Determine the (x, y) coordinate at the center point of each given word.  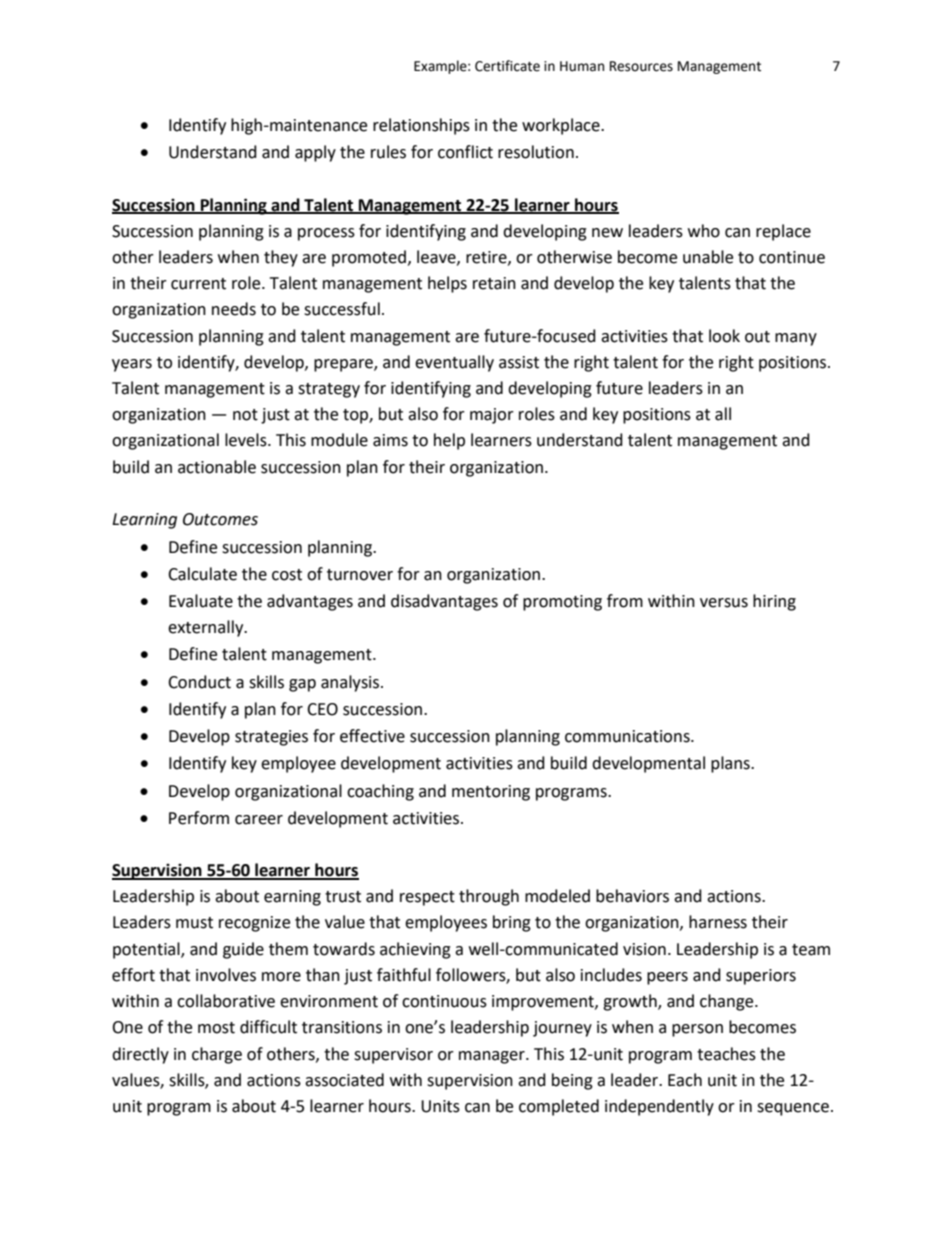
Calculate (202, 574)
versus (724, 603)
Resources (641, 66)
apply (315, 153)
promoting (562, 603)
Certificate (507, 66)
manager (493, 1057)
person (697, 1030)
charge (217, 1055)
